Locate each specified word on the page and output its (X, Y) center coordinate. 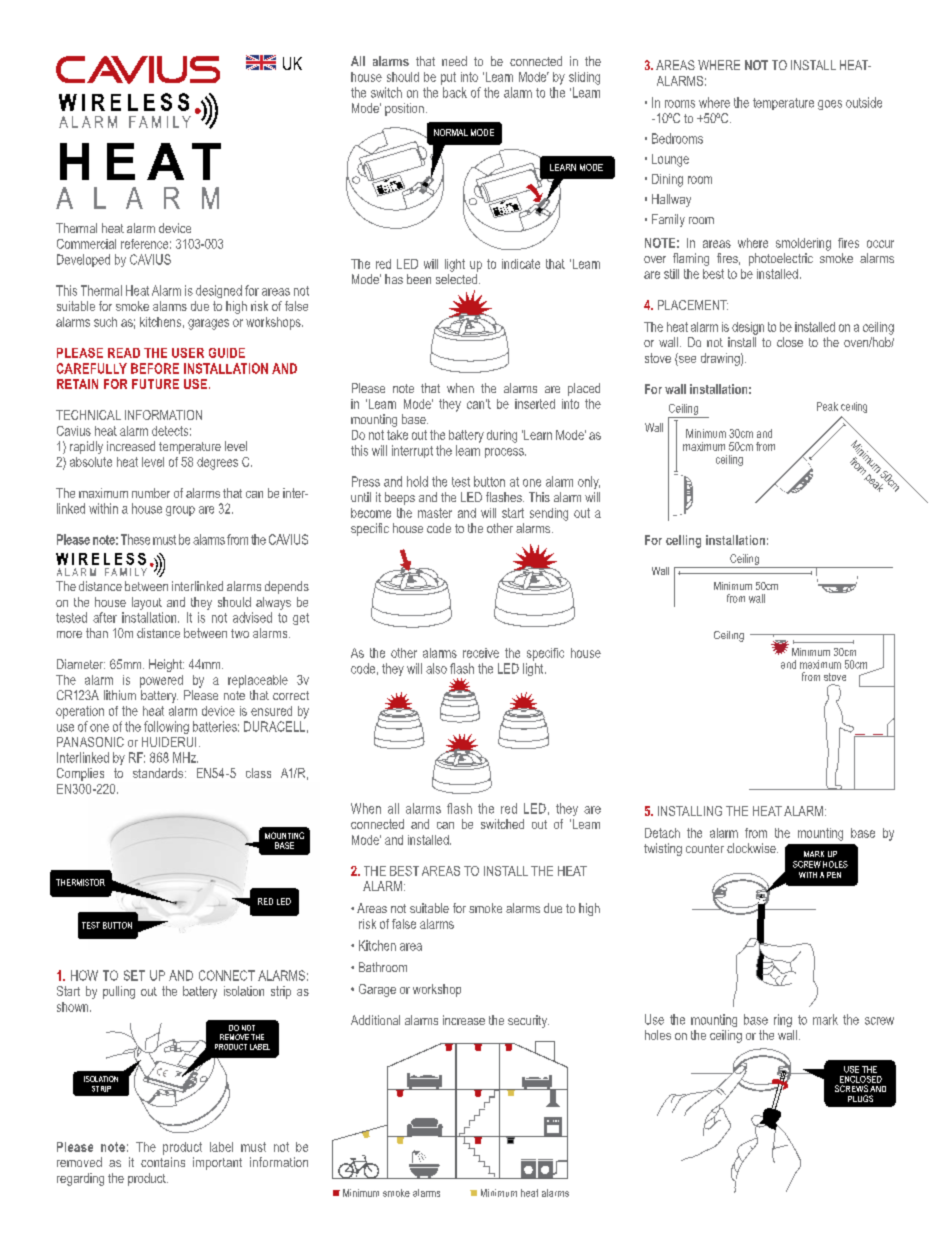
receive (481, 653)
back (455, 92)
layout (147, 603)
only (589, 482)
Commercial (86, 244)
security (528, 1021)
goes (830, 105)
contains (163, 1162)
